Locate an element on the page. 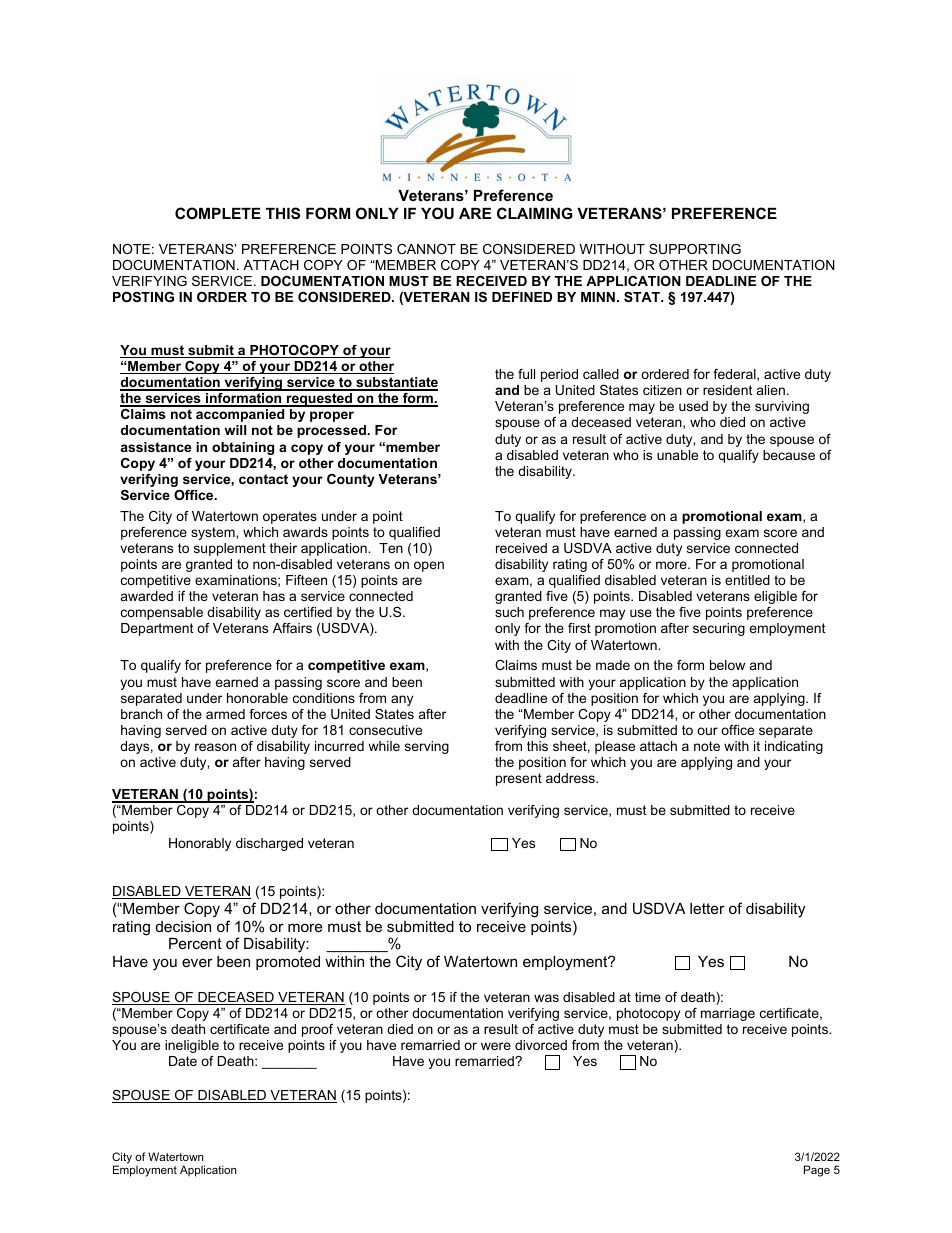 Image resolution: width=952 pixels, height=1233 pixels. COMPLETE is located at coordinates (218, 213).
